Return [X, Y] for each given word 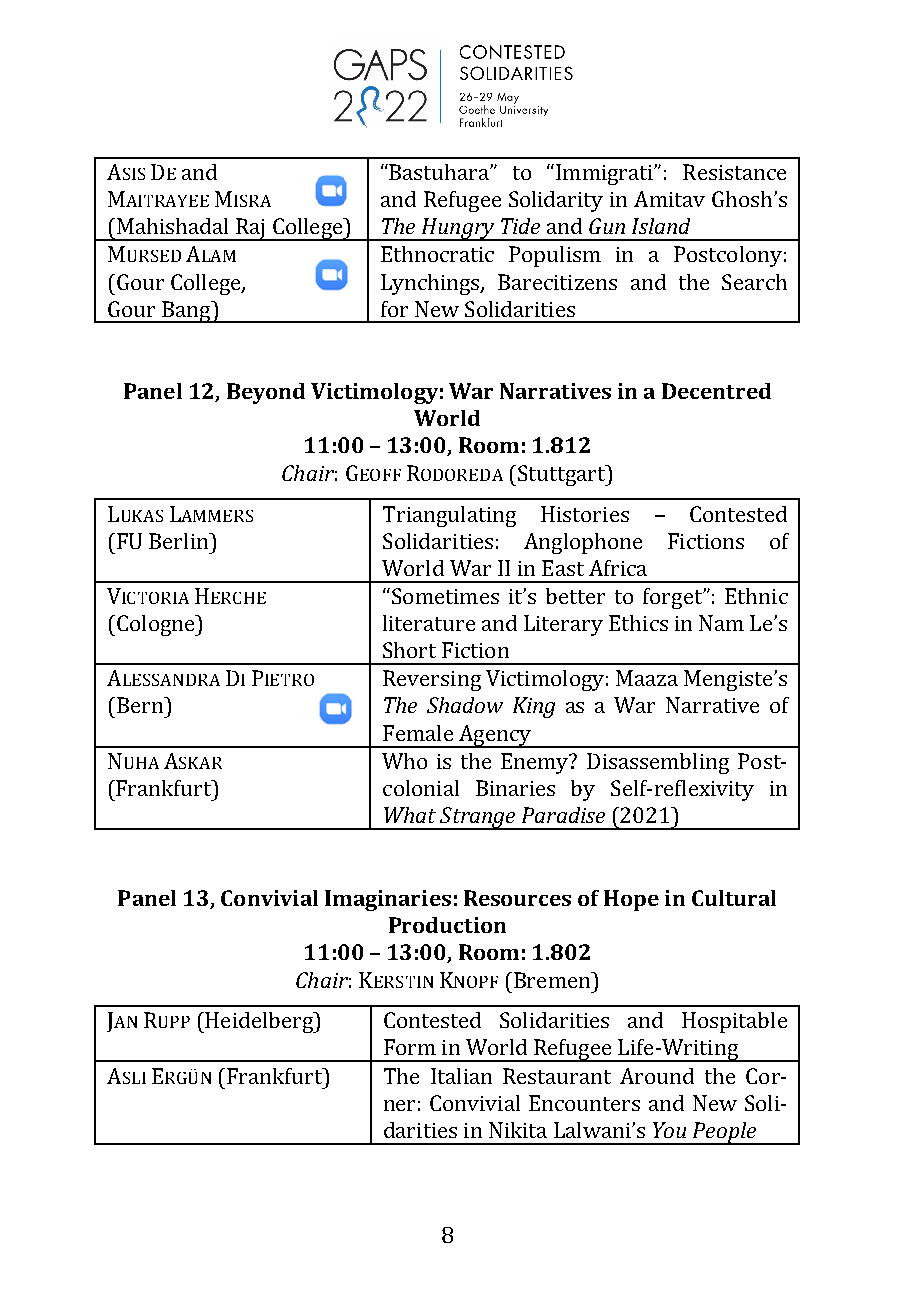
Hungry [457, 229]
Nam [721, 623]
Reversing [432, 680]
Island [661, 226]
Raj [250, 229]
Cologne [157, 625]
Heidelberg [259, 1022]
